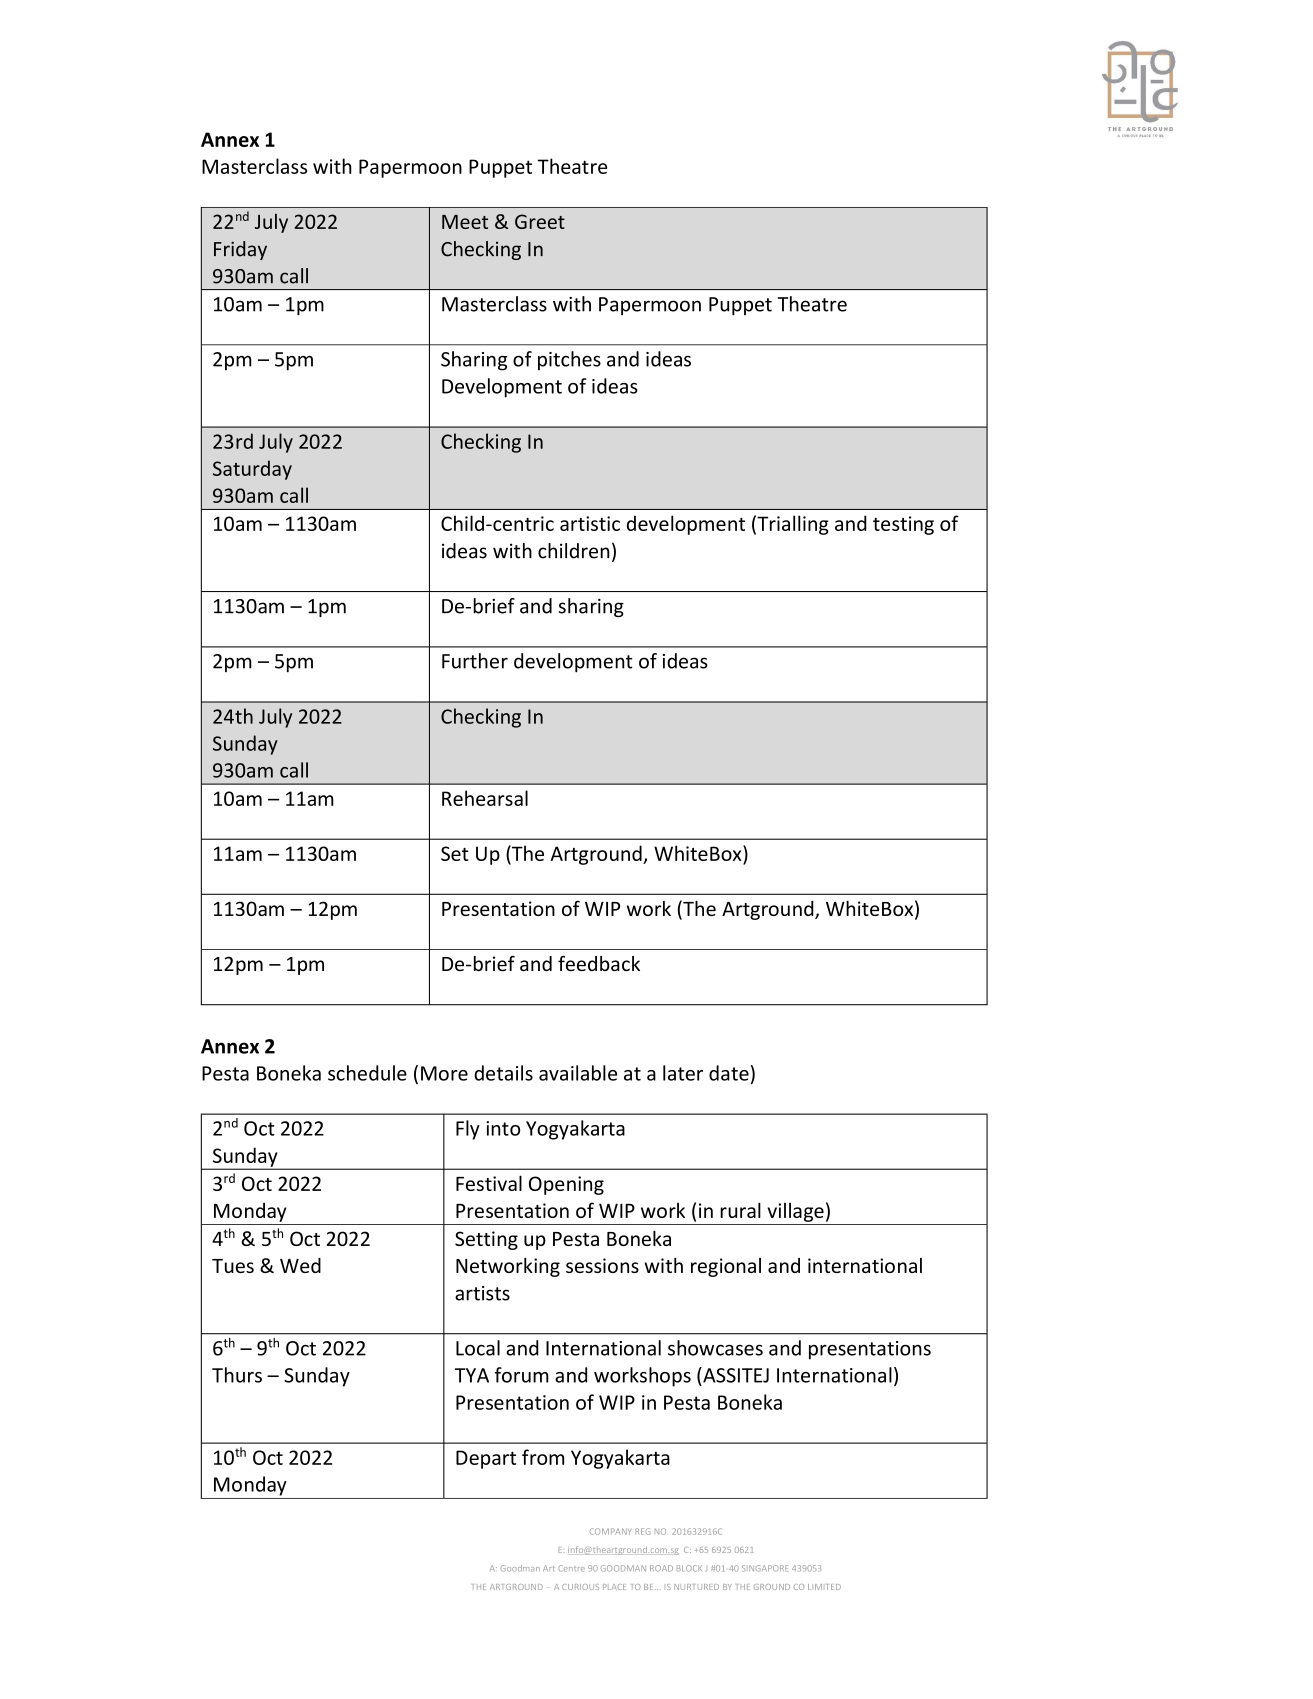  I want to click on village, so click(795, 1212).
